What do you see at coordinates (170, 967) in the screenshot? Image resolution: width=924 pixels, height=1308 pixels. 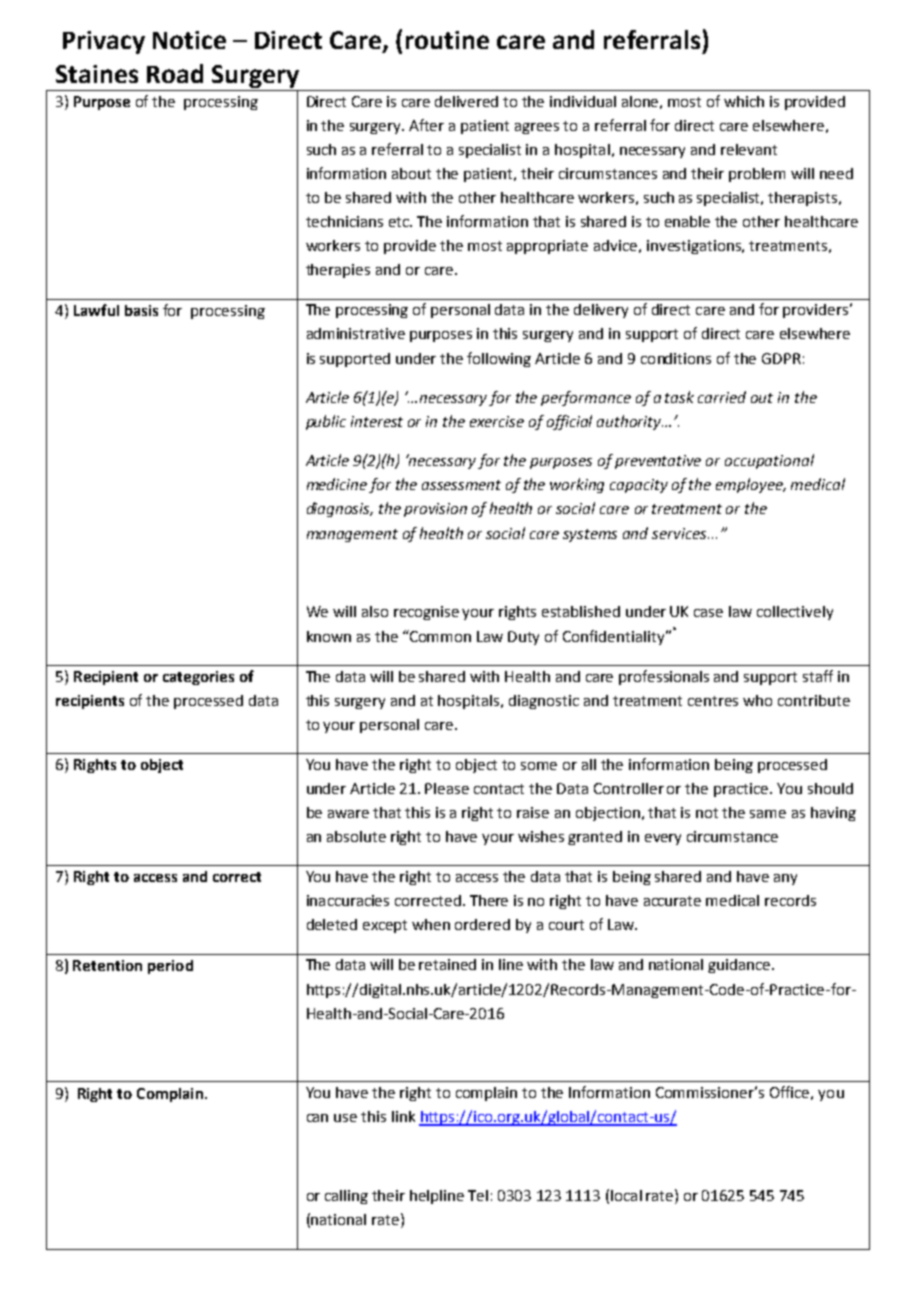 I see `period` at bounding box center [170, 967].
